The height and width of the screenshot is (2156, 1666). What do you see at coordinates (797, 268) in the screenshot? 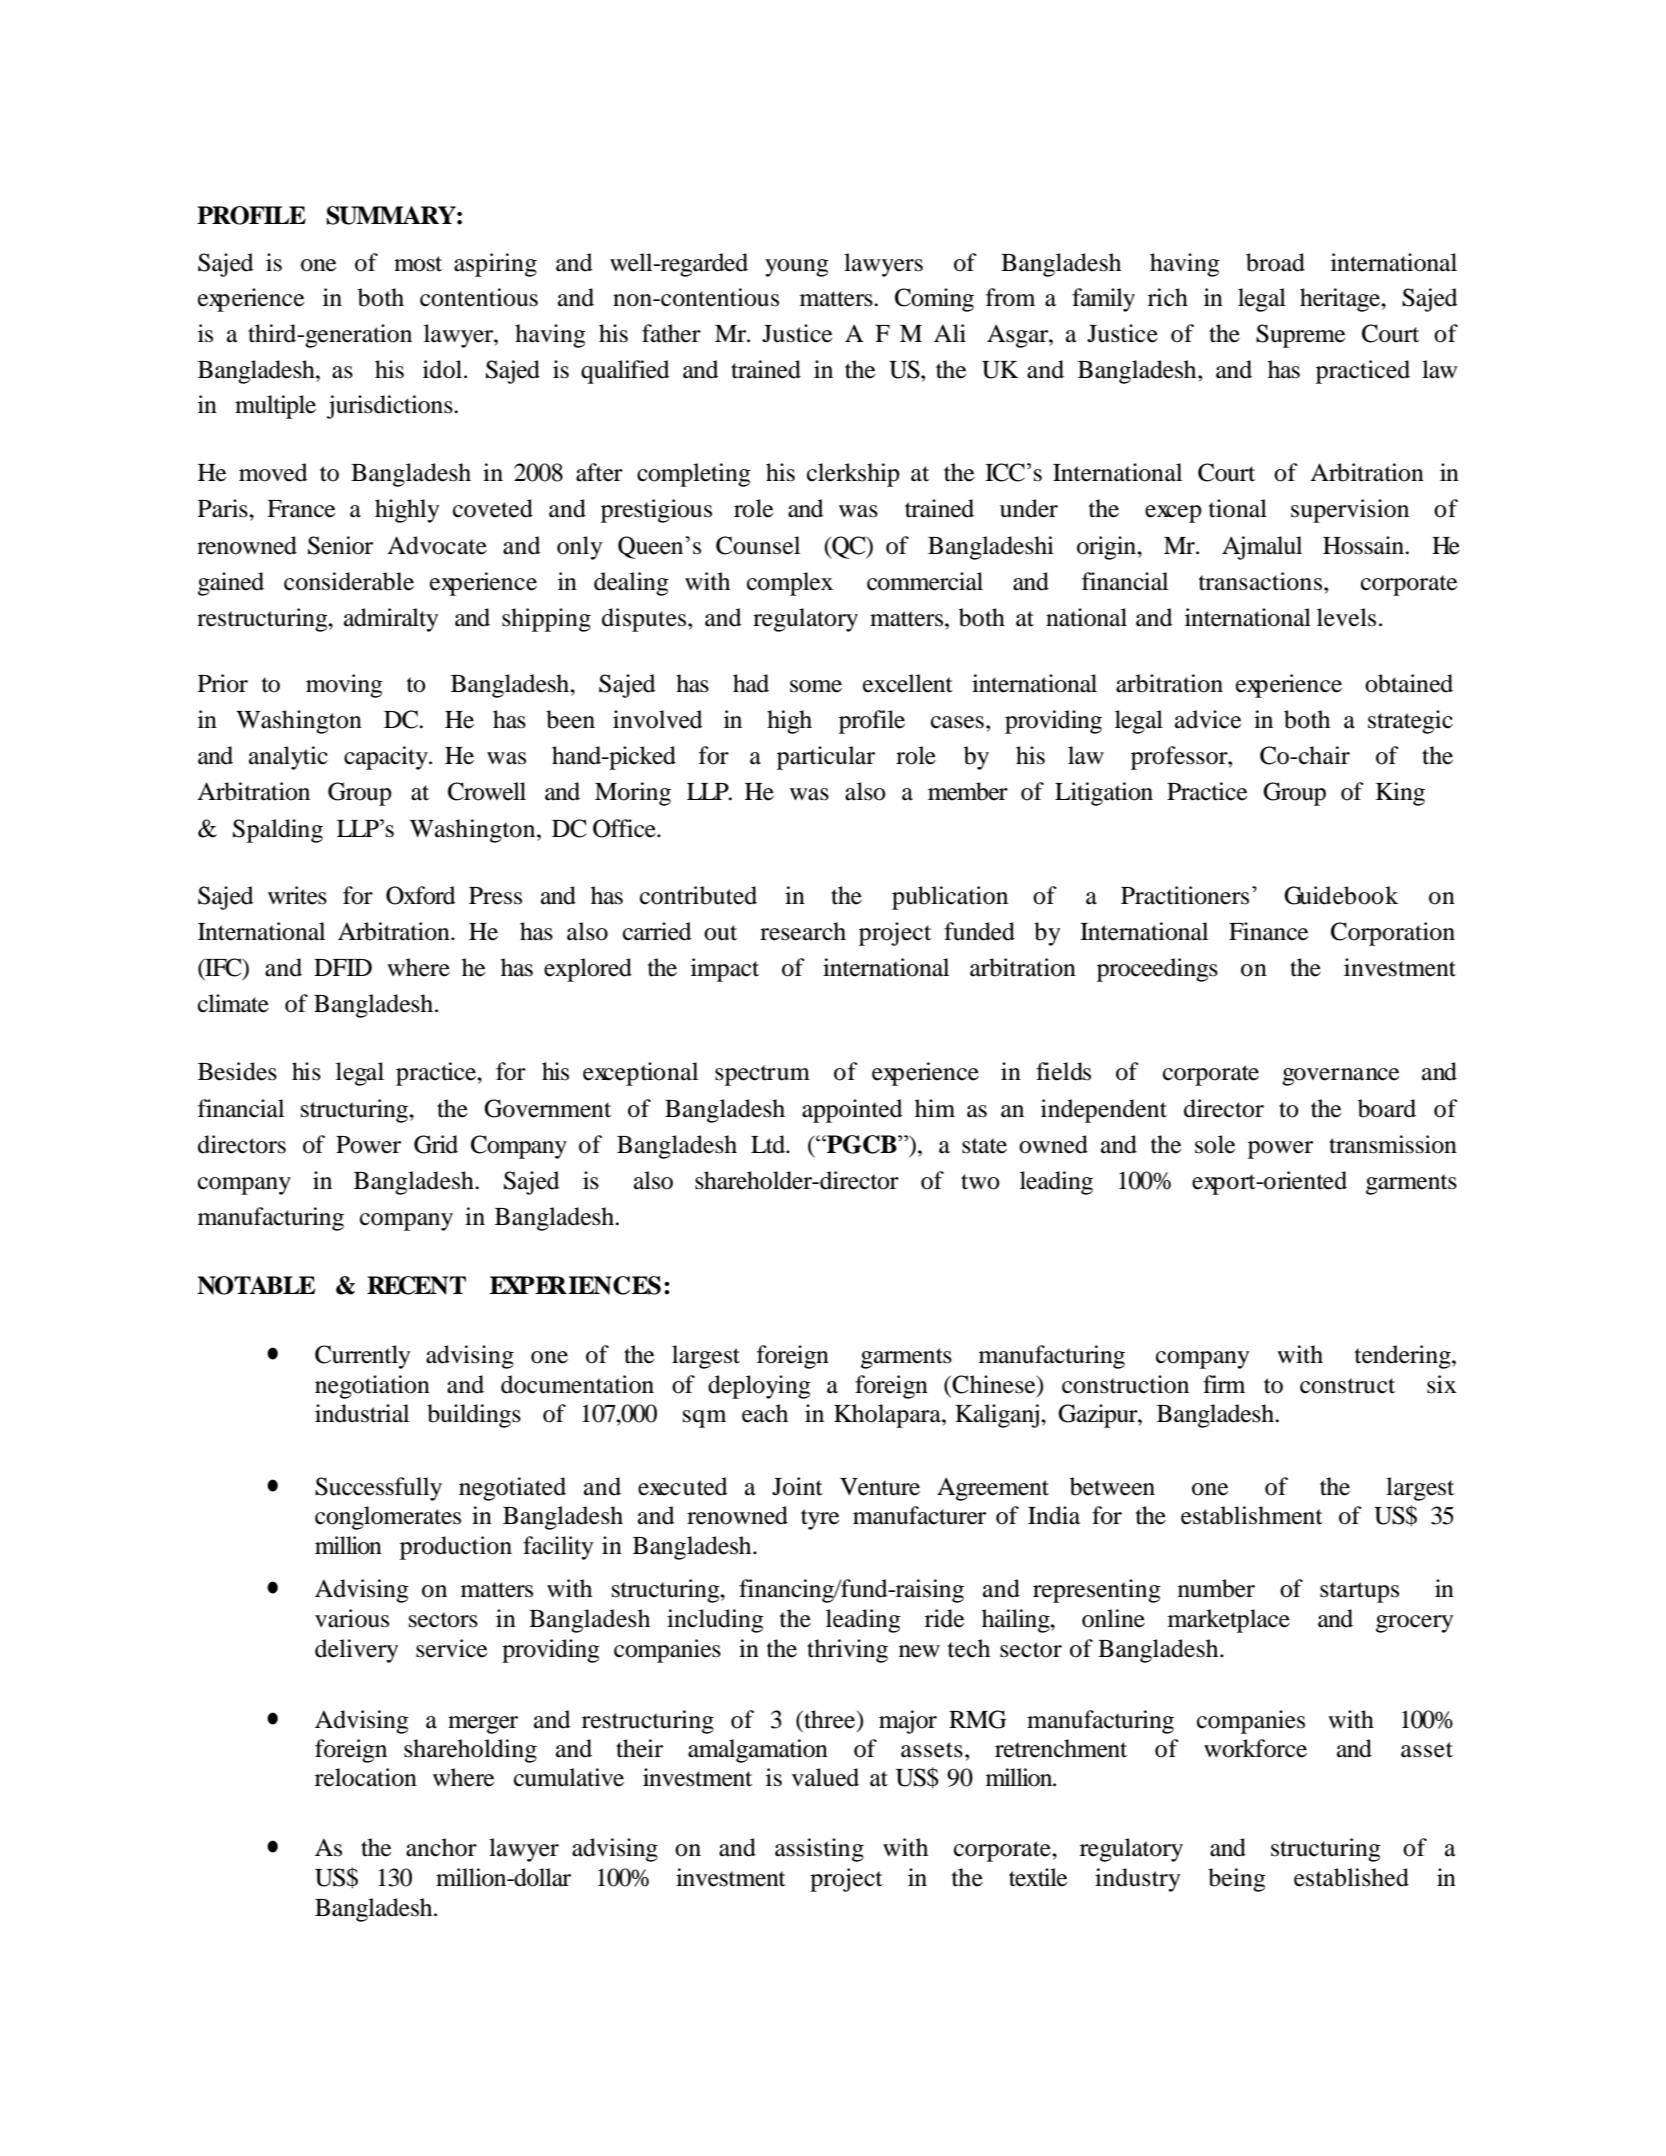
I see `young` at bounding box center [797, 268].
